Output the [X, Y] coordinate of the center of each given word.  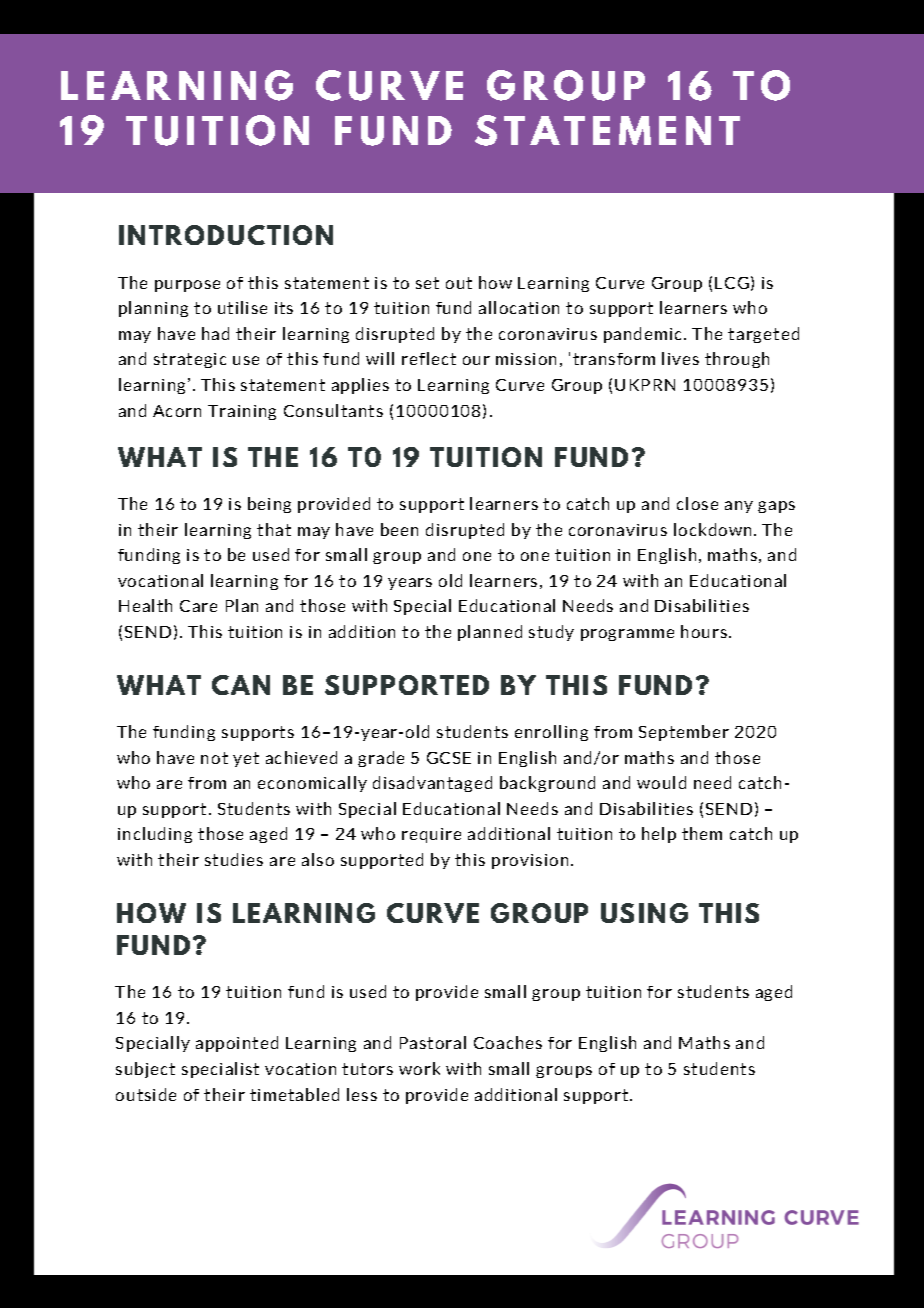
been [399, 529]
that [274, 529]
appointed [237, 1044]
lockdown [712, 529]
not [214, 758]
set [427, 283]
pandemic [644, 335]
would [661, 782]
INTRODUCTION [226, 235]
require [431, 835]
